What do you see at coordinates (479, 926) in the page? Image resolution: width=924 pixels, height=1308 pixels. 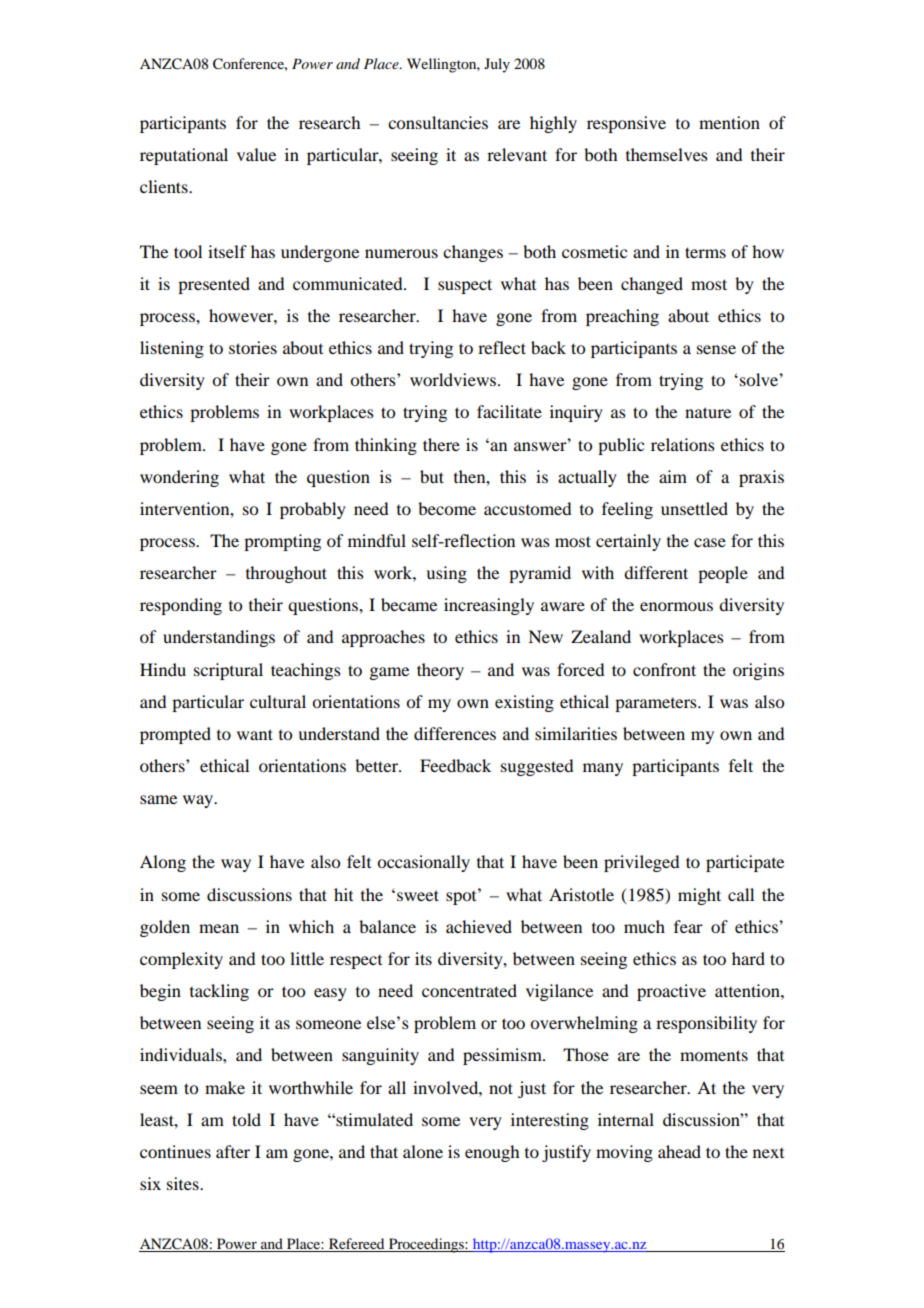 I see `achieved` at bounding box center [479, 926].
